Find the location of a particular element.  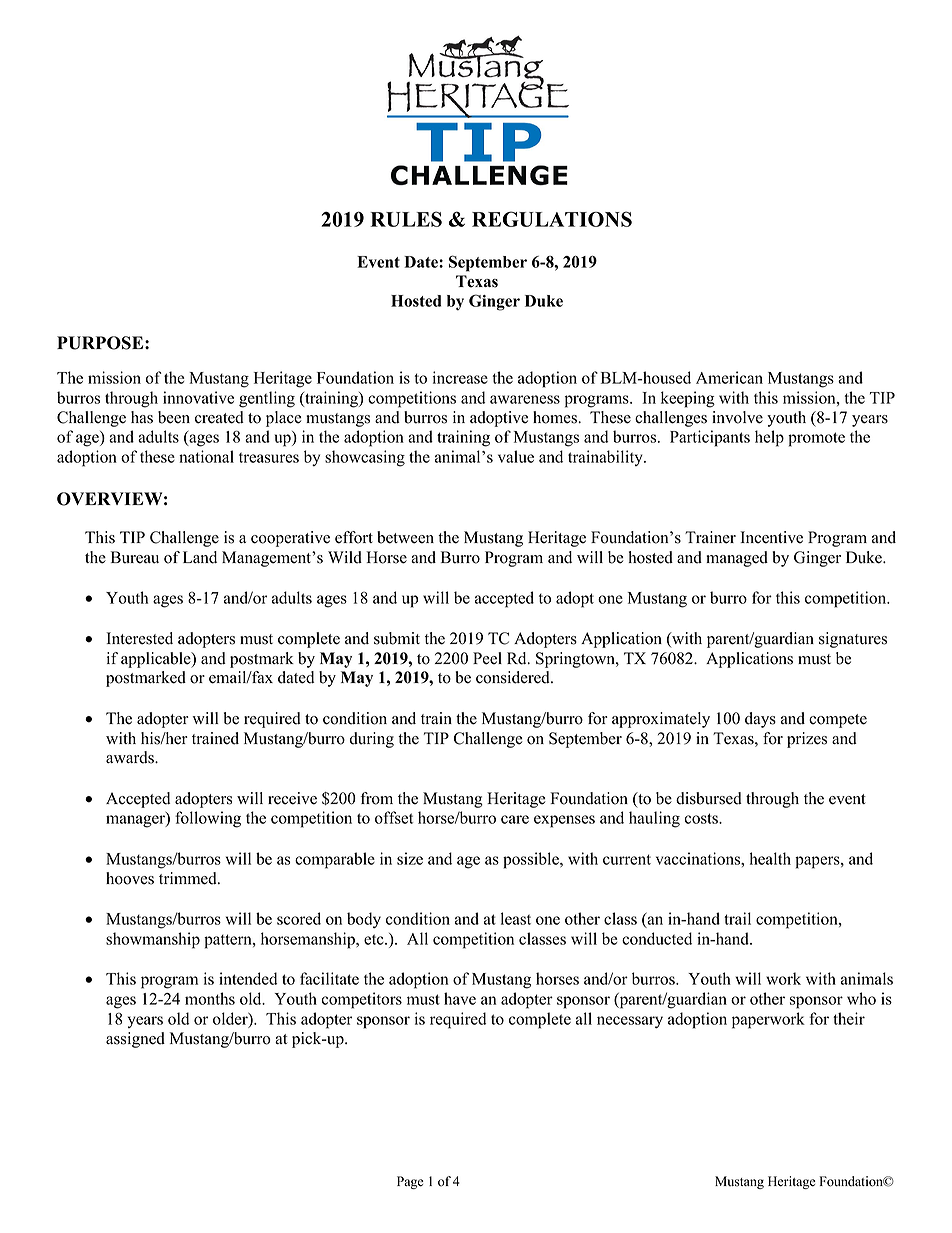

assigned is located at coordinates (135, 1040).
